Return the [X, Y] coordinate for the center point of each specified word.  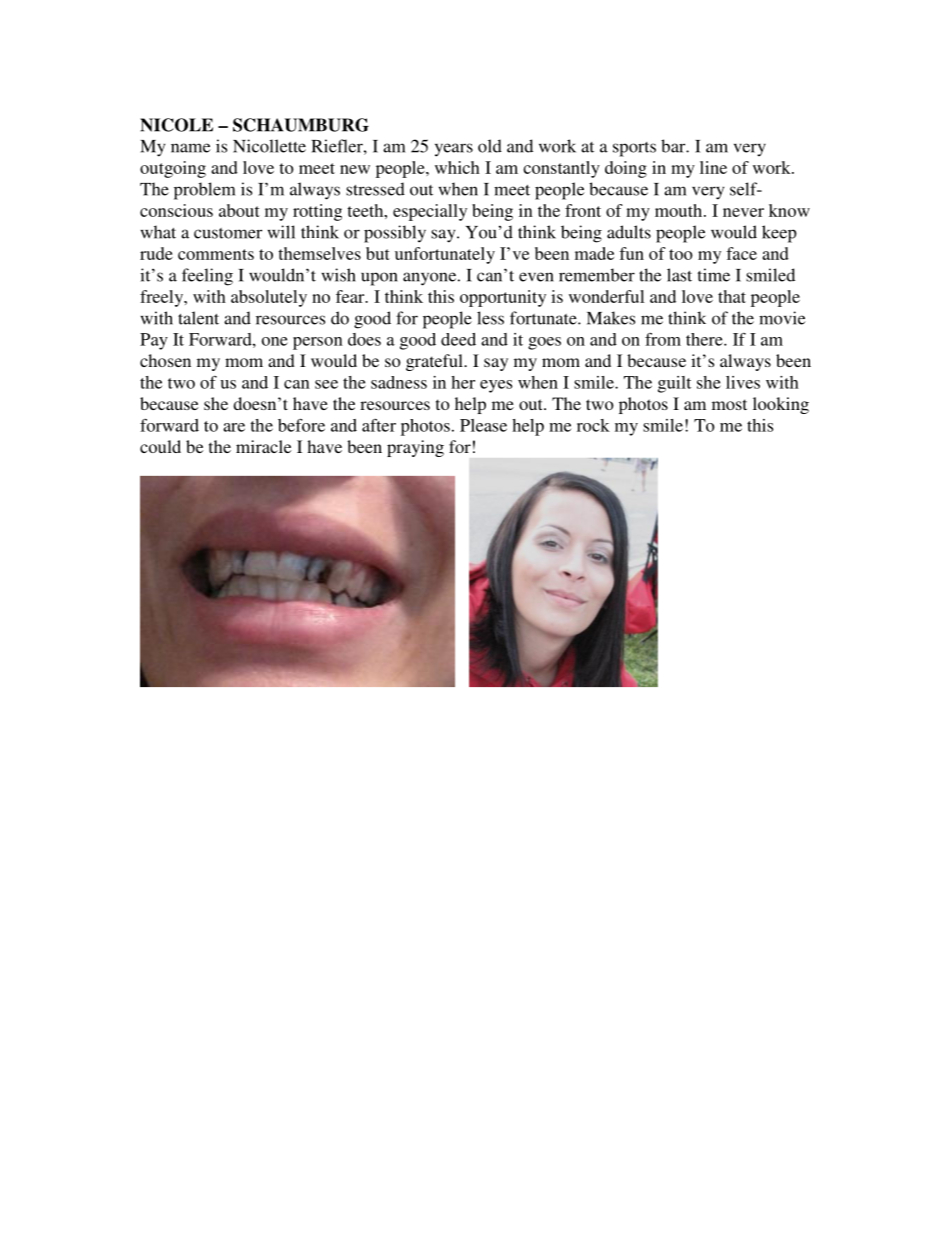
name [190, 148]
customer [228, 233]
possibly [395, 234]
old [490, 146]
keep [779, 234]
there [705, 339]
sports [634, 149]
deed [458, 339]
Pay [154, 341]
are [234, 427]
